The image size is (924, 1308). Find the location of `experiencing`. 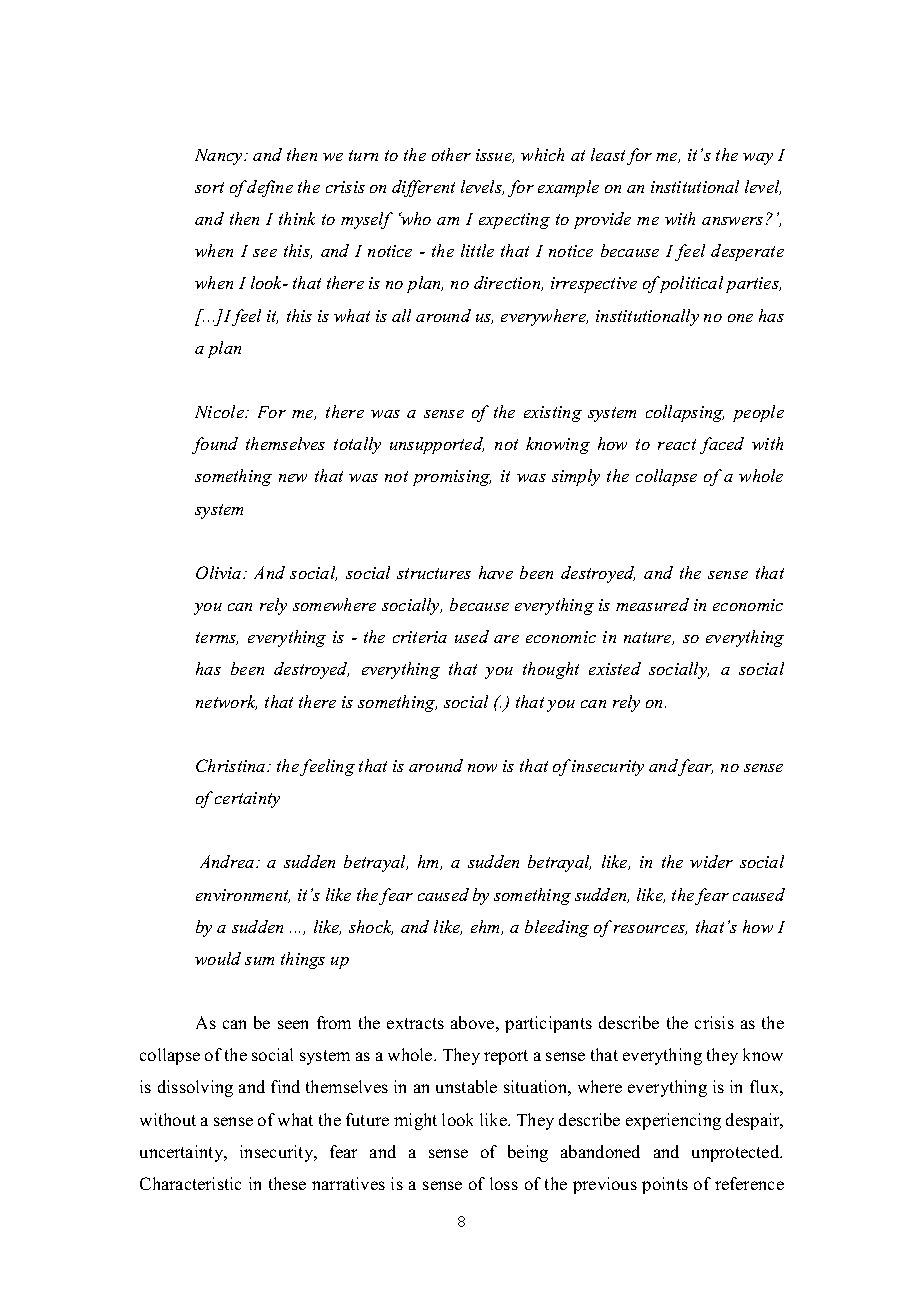

experiencing is located at coordinates (673, 1121).
